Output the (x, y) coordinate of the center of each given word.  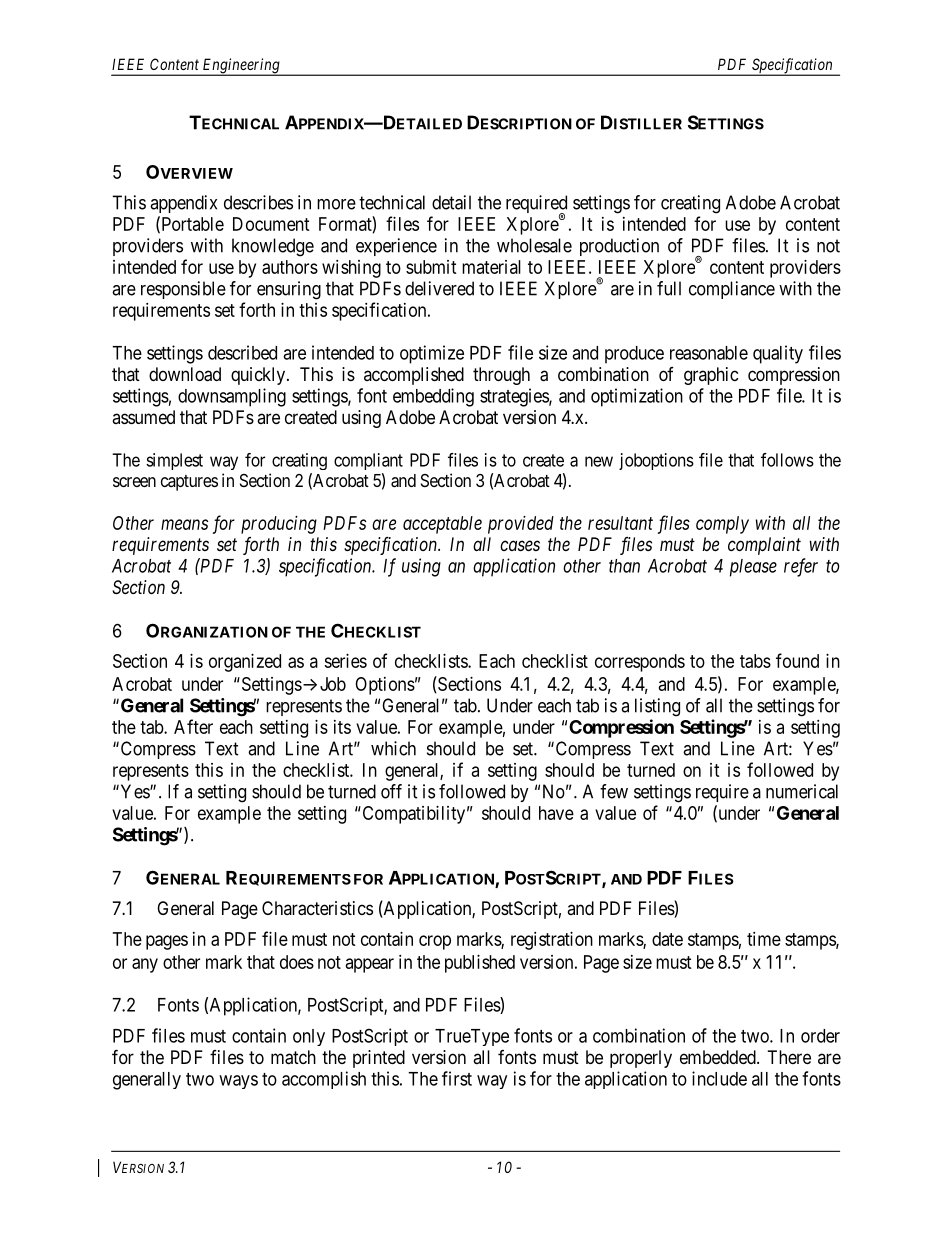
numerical (802, 791)
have (556, 813)
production (619, 247)
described (242, 352)
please (753, 568)
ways (238, 1082)
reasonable (709, 353)
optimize (432, 354)
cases (520, 545)
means (184, 524)
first (457, 1078)
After (193, 726)
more (336, 204)
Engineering (241, 67)
